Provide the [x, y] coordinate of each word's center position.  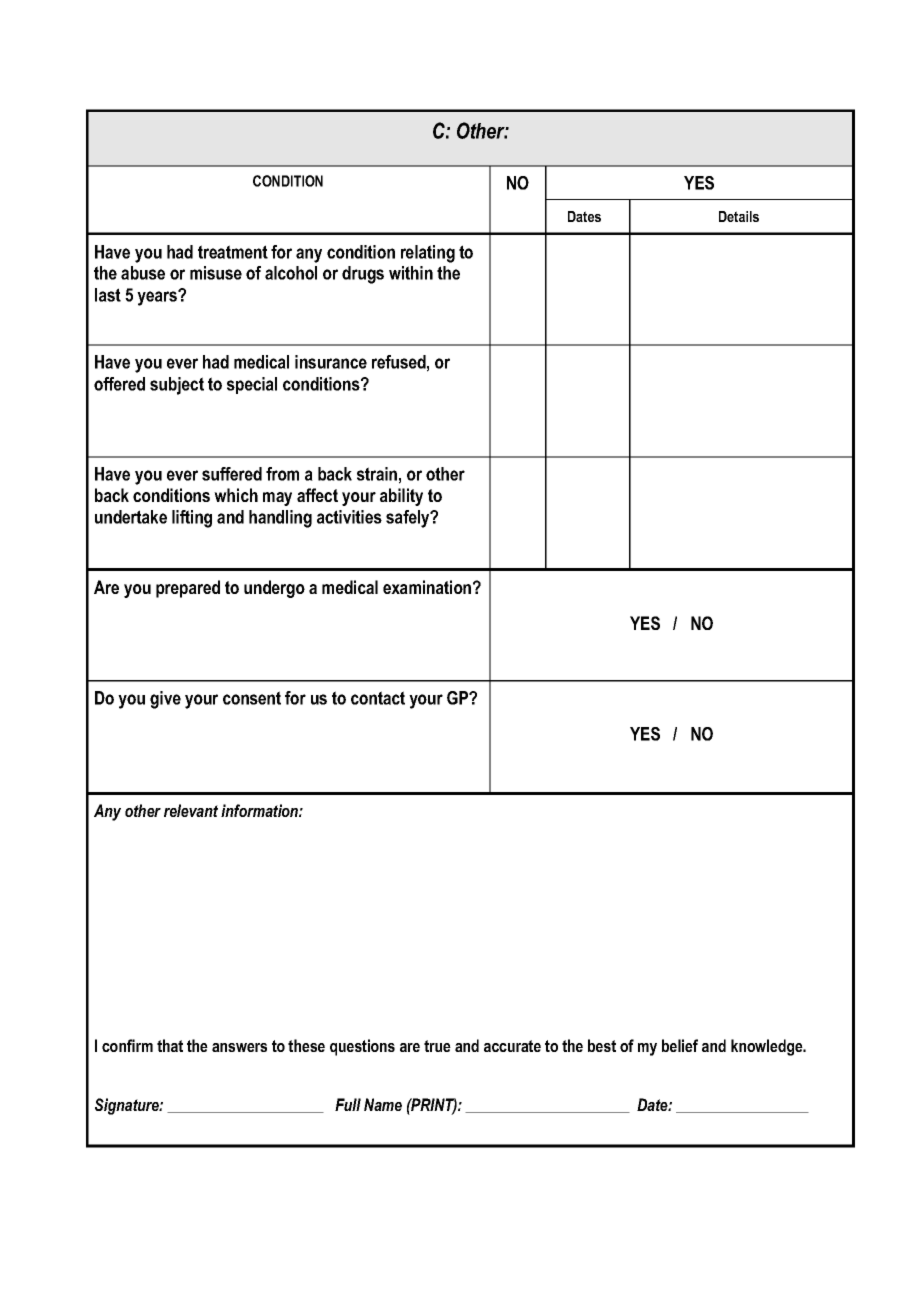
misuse [216, 273]
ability [401, 497]
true [437, 1046]
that [170, 1045]
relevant [191, 810]
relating [428, 254]
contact [378, 698]
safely [409, 519]
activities [349, 517]
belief [680, 1045]
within [411, 273]
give [165, 700]
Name [383, 1104]
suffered [232, 474]
